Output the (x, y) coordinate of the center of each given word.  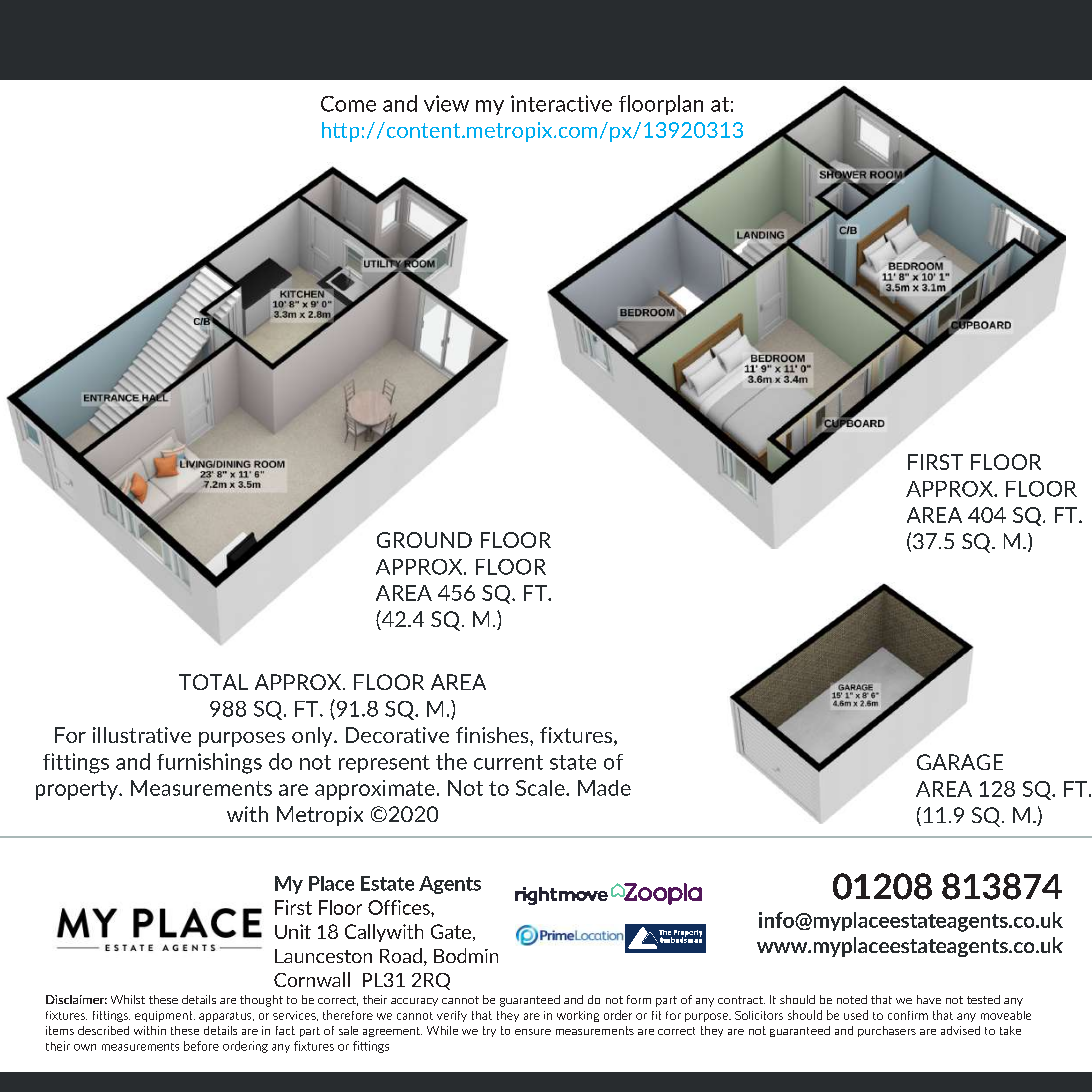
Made (604, 788)
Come (348, 104)
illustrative (142, 735)
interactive (561, 103)
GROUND (424, 540)
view (446, 103)
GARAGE (960, 762)
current (508, 762)
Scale (541, 788)
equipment (165, 1016)
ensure (533, 1032)
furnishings (209, 763)
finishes (493, 735)
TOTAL (213, 682)
